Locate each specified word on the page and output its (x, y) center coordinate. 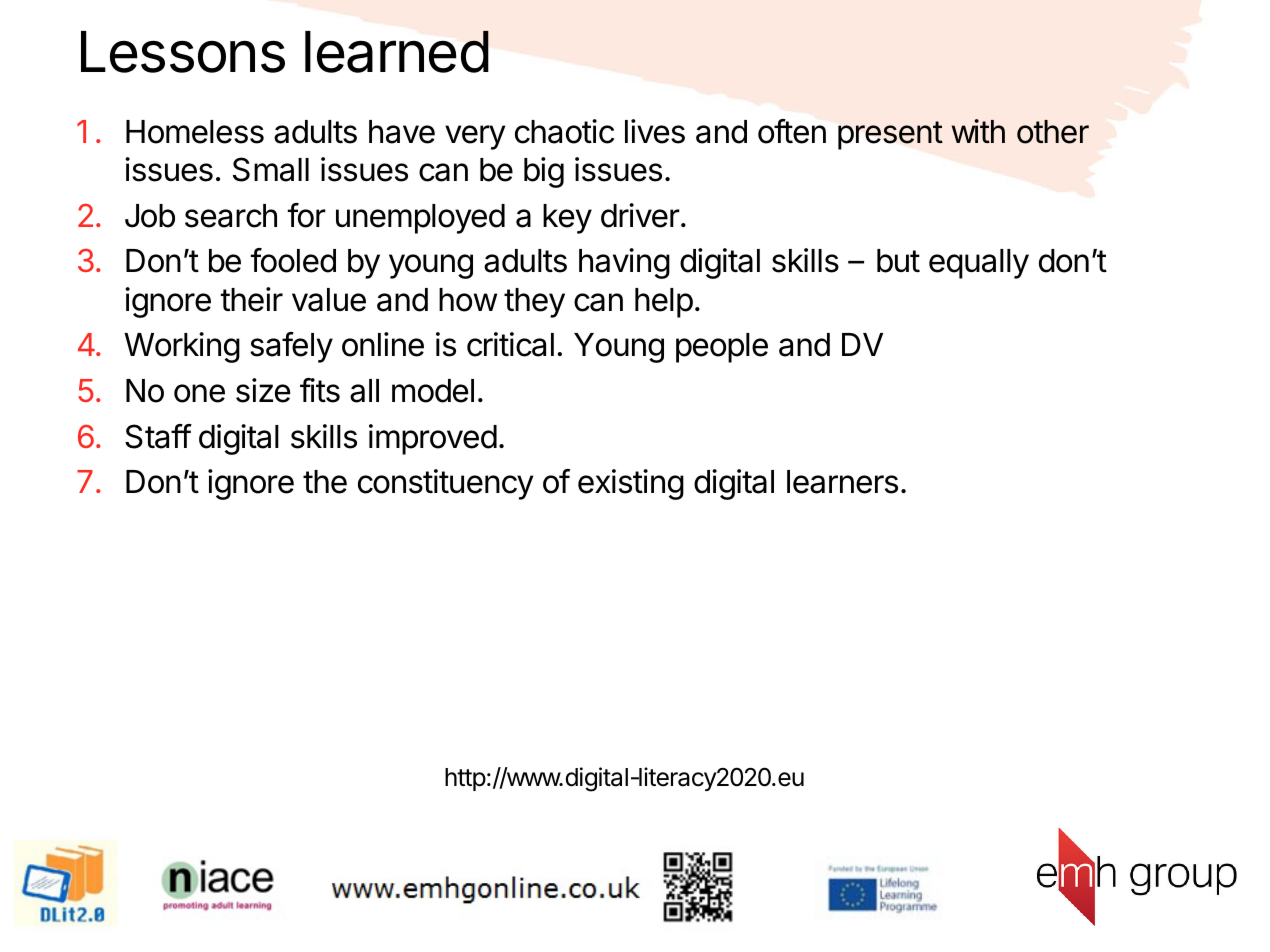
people (722, 348)
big (544, 172)
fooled (293, 260)
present (890, 135)
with (978, 131)
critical (510, 344)
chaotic (564, 131)
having (624, 263)
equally (979, 264)
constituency (445, 484)
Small (271, 169)
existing (631, 484)
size (263, 390)
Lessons (183, 52)
